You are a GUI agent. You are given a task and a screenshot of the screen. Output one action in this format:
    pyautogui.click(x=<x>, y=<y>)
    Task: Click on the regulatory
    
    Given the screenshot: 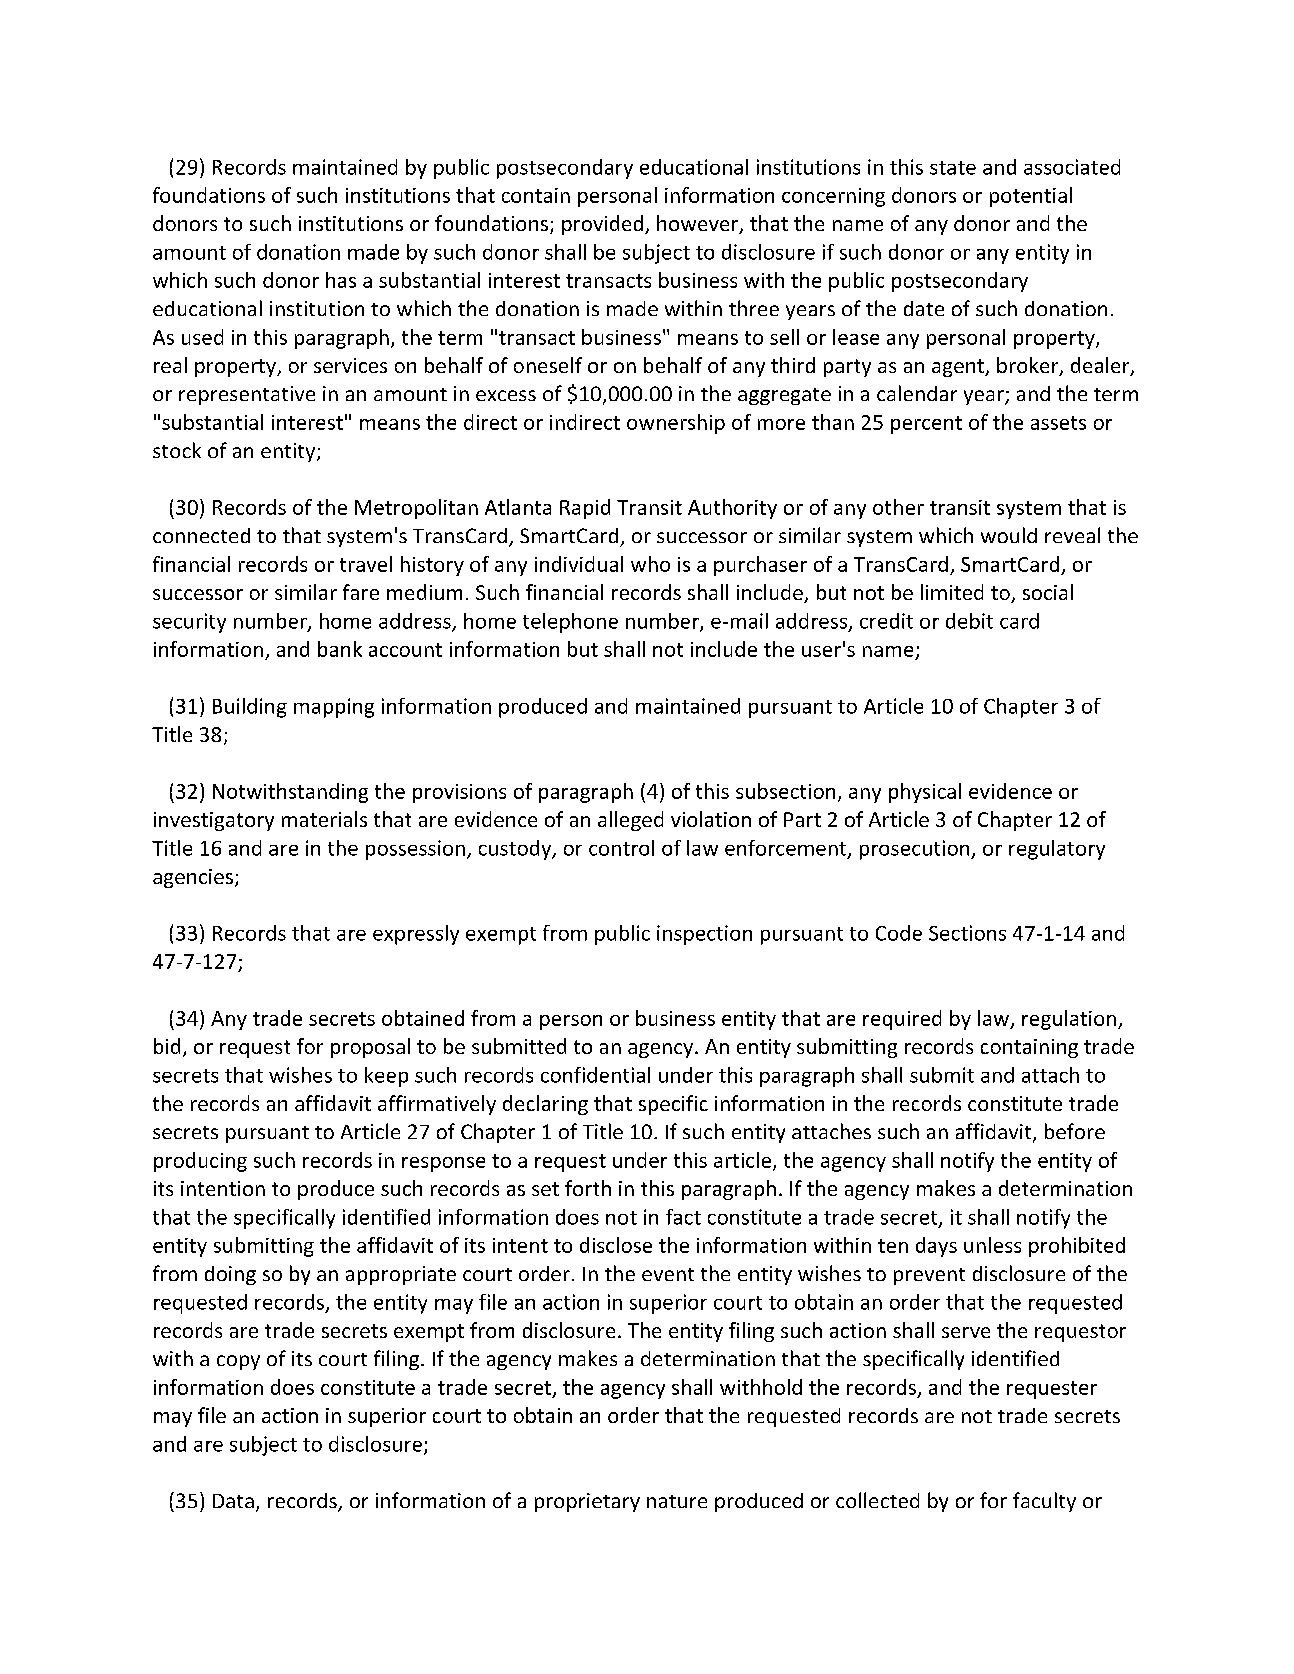 What is the action you would take?
    pyautogui.click(x=1057, y=850)
